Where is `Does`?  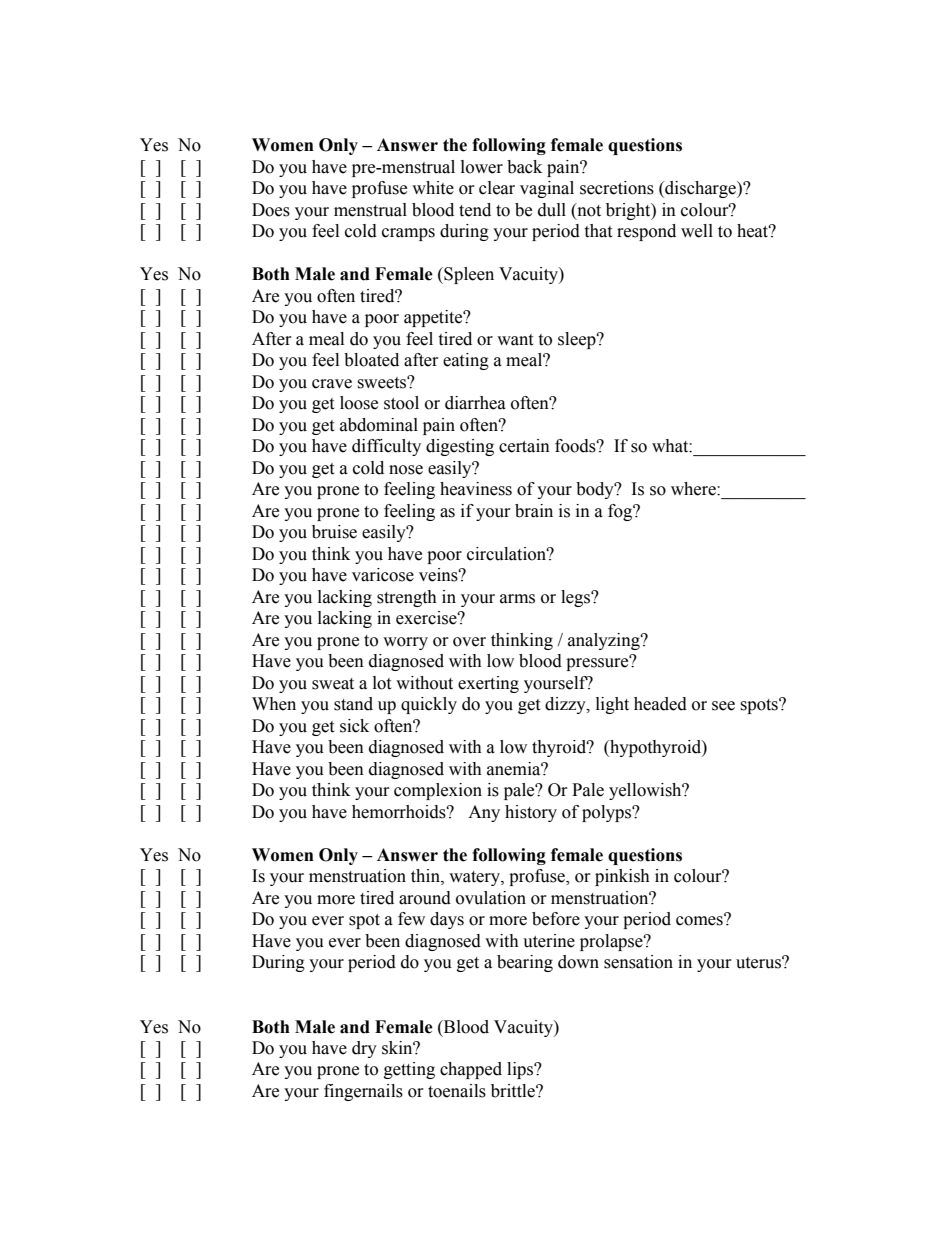 Does is located at coordinates (271, 210).
